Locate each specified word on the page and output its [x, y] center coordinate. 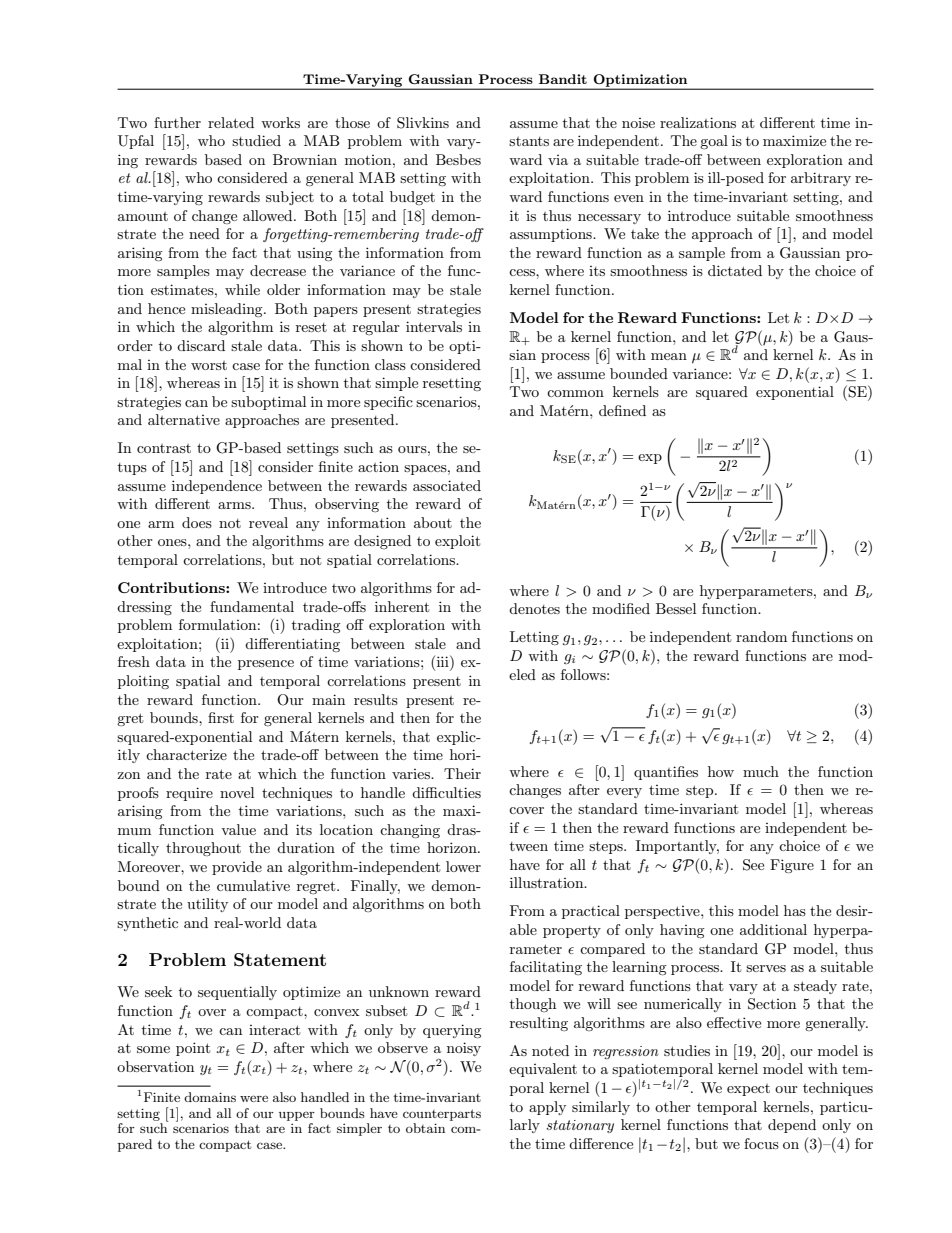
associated [447, 485]
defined [622, 410]
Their [462, 773]
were [254, 1098]
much [761, 771]
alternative [184, 419]
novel [237, 792]
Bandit [563, 79]
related [231, 122]
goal [714, 142]
